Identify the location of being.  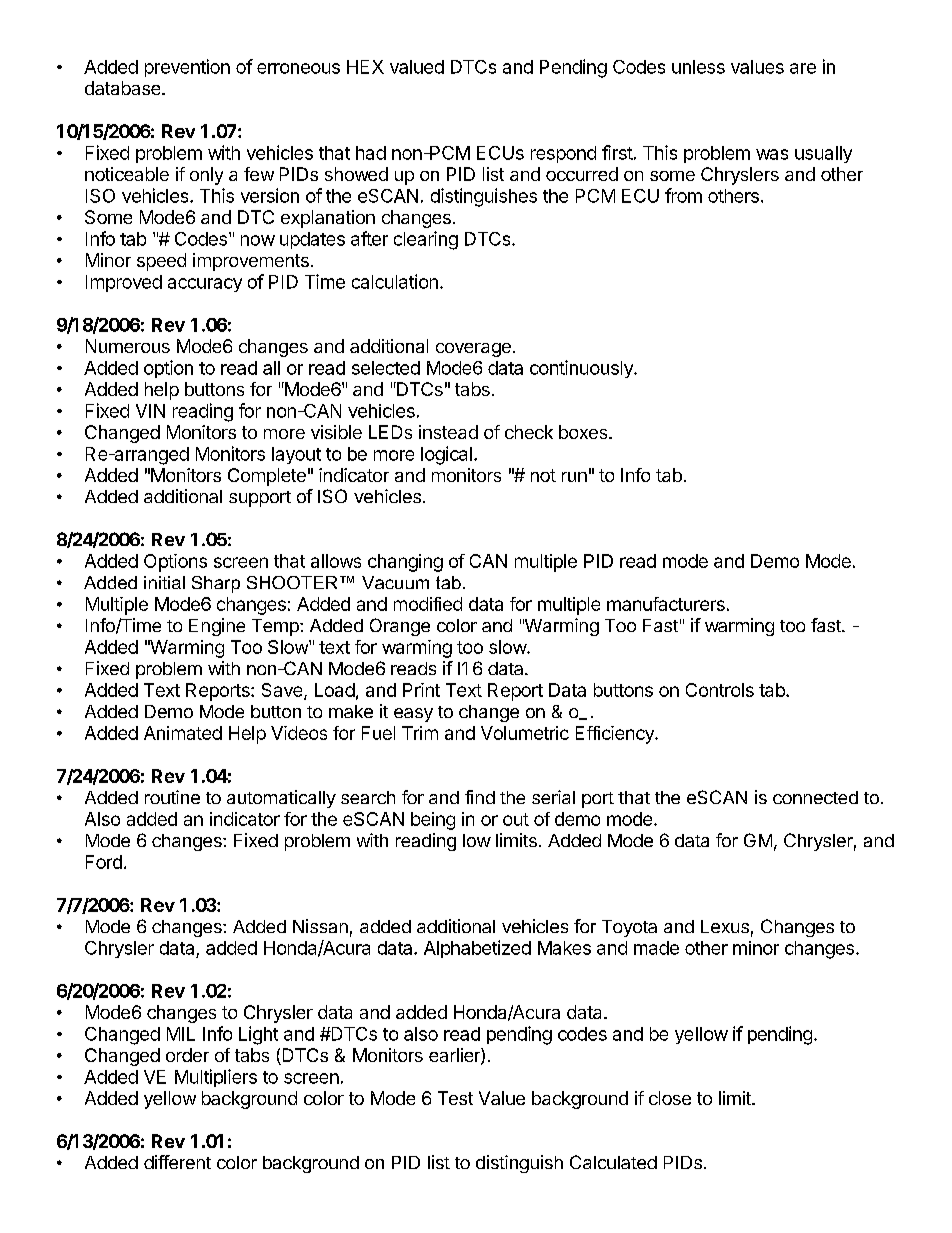
(433, 821).
